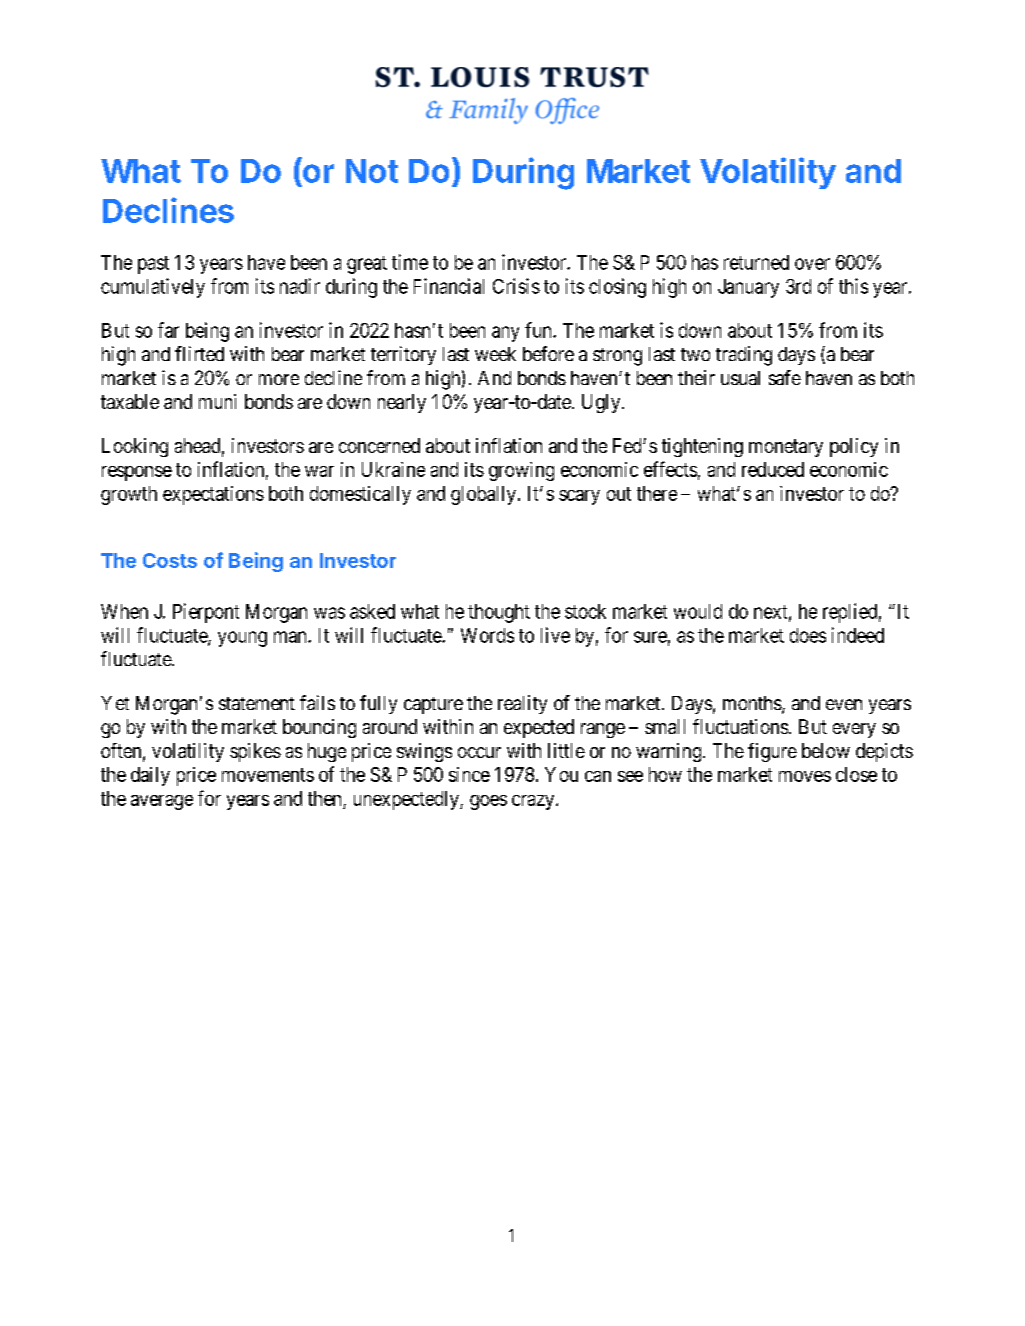  I want to click on returned, so click(756, 262).
